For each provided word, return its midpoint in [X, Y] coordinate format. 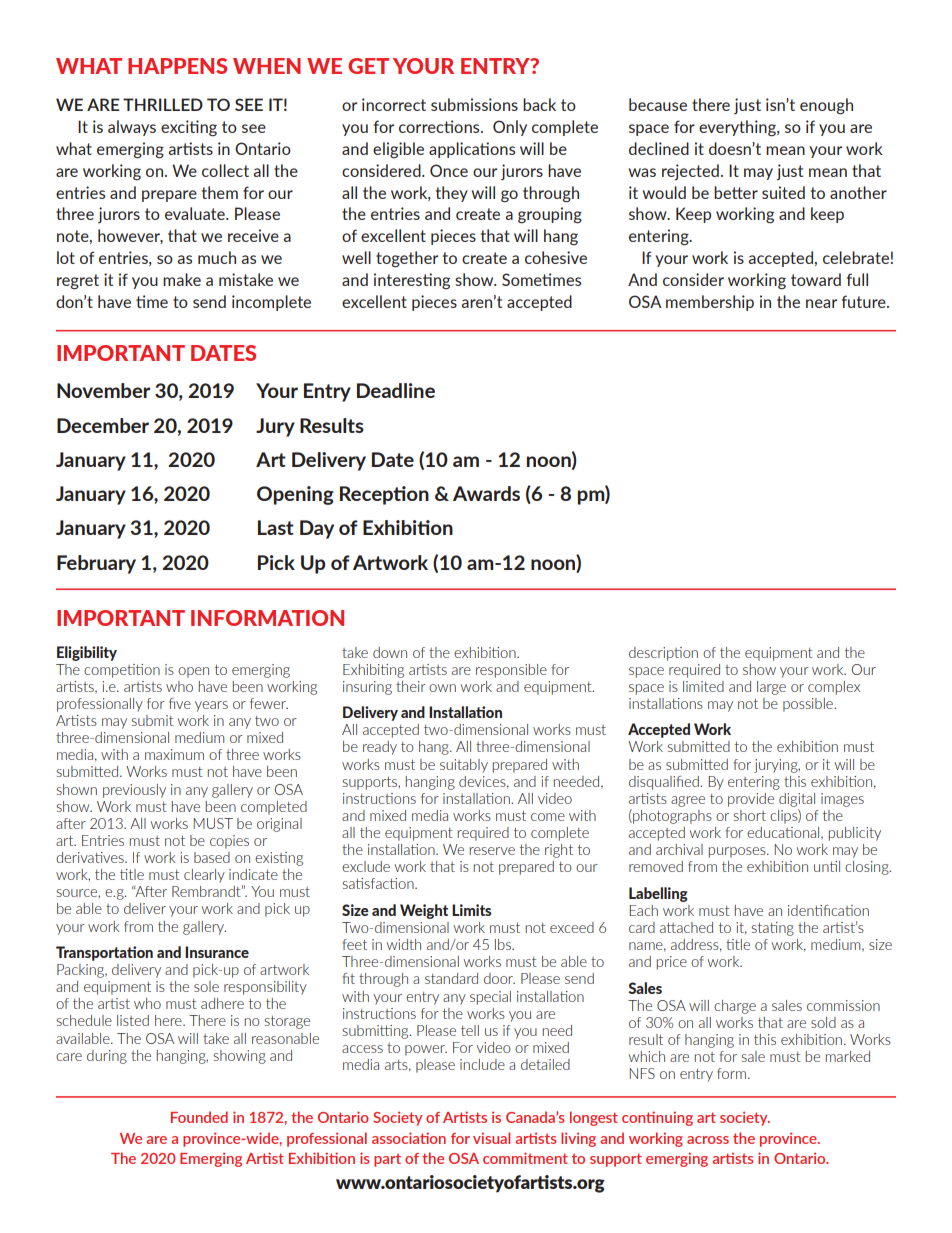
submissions [474, 104]
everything [738, 128]
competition [122, 671]
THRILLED [163, 104]
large [771, 688]
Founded [199, 1117]
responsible [511, 671]
